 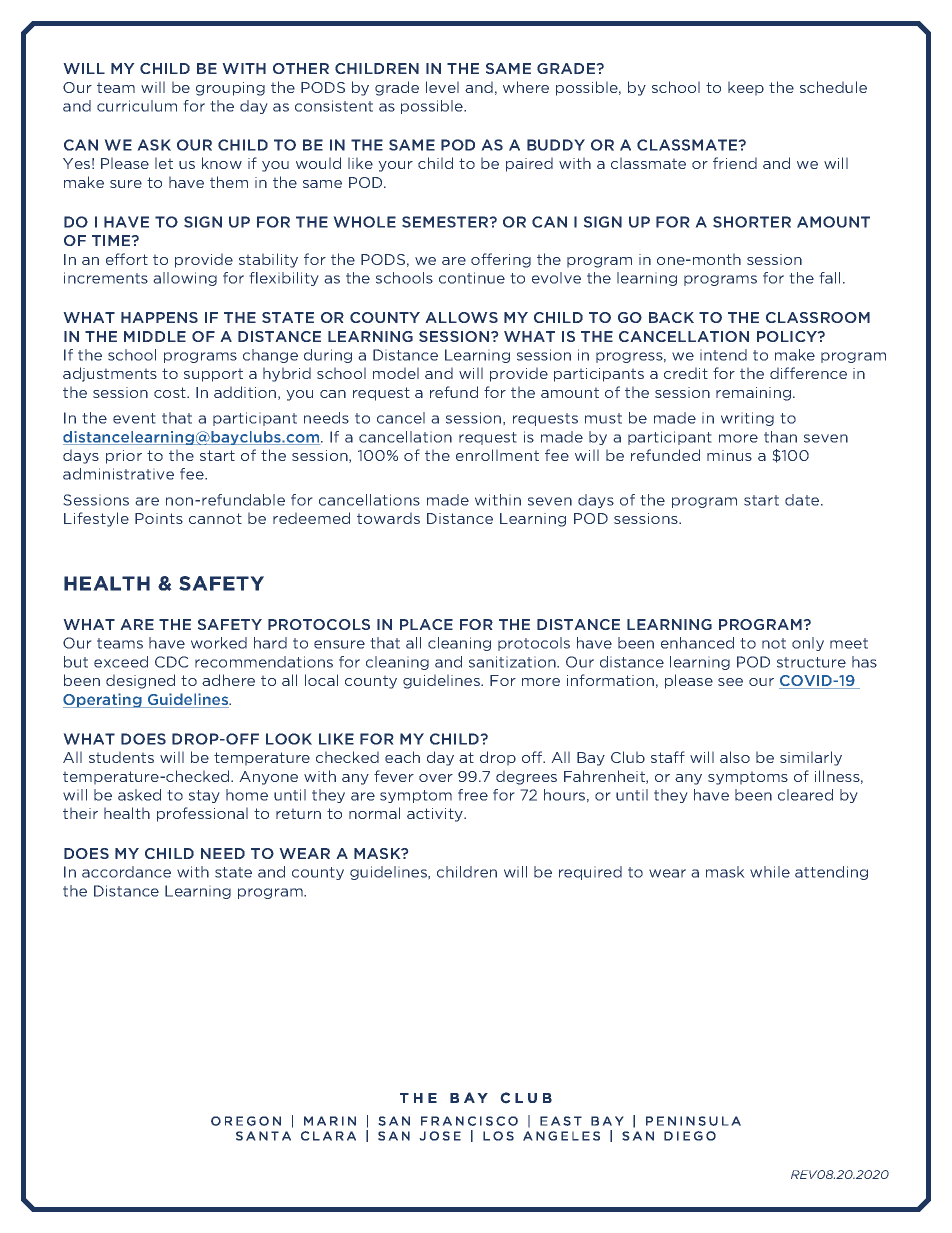 I want to click on curriculum, so click(x=137, y=106).
